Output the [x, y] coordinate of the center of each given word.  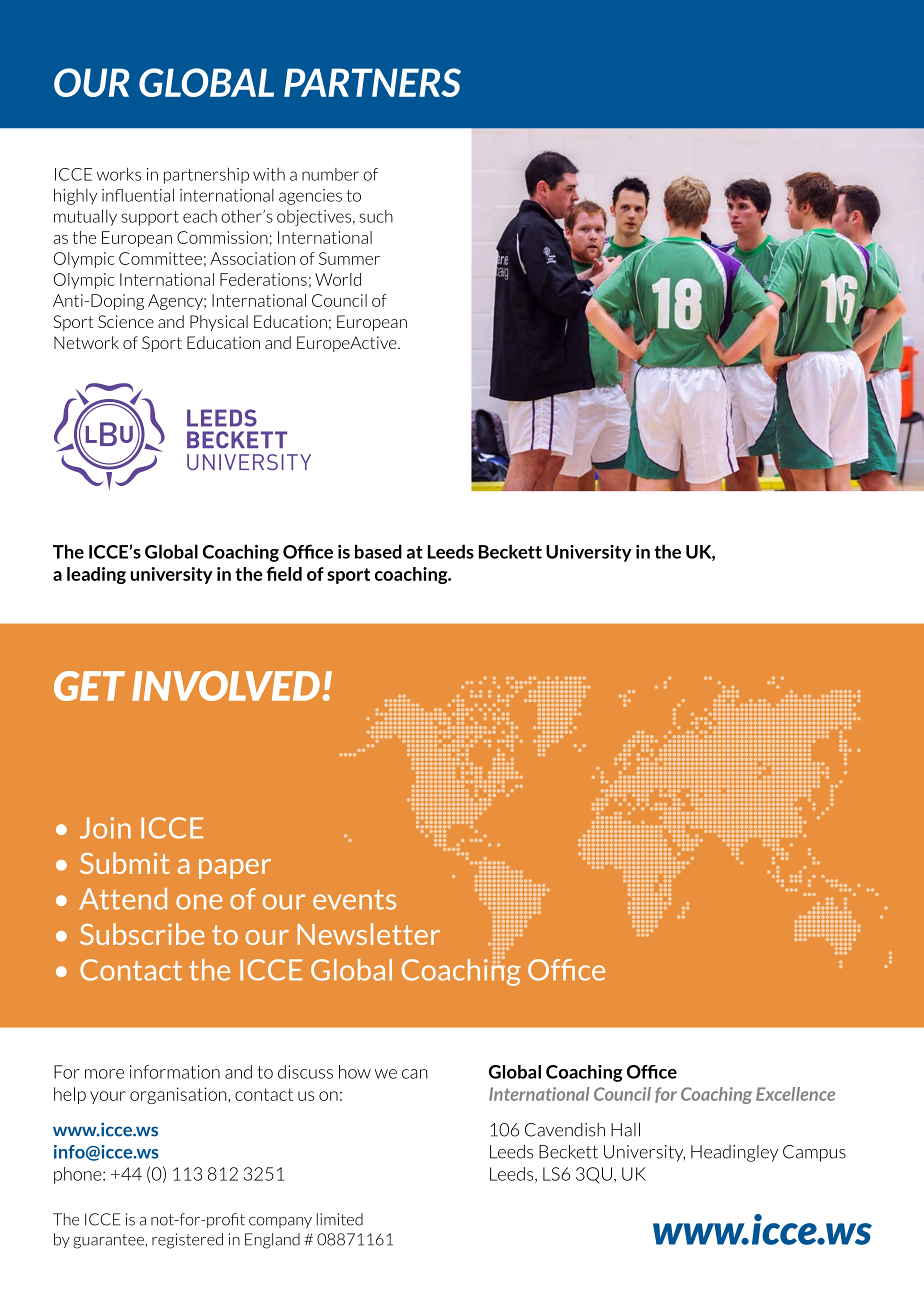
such [376, 216]
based [378, 551]
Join [105, 828]
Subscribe [142, 934]
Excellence [795, 1094]
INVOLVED [226, 686]
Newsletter [369, 934]
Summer [349, 258]
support [150, 218]
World [338, 279]
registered [187, 1241]
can [415, 1074]
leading [96, 575]
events [354, 900]
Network [86, 342]
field [284, 574]
